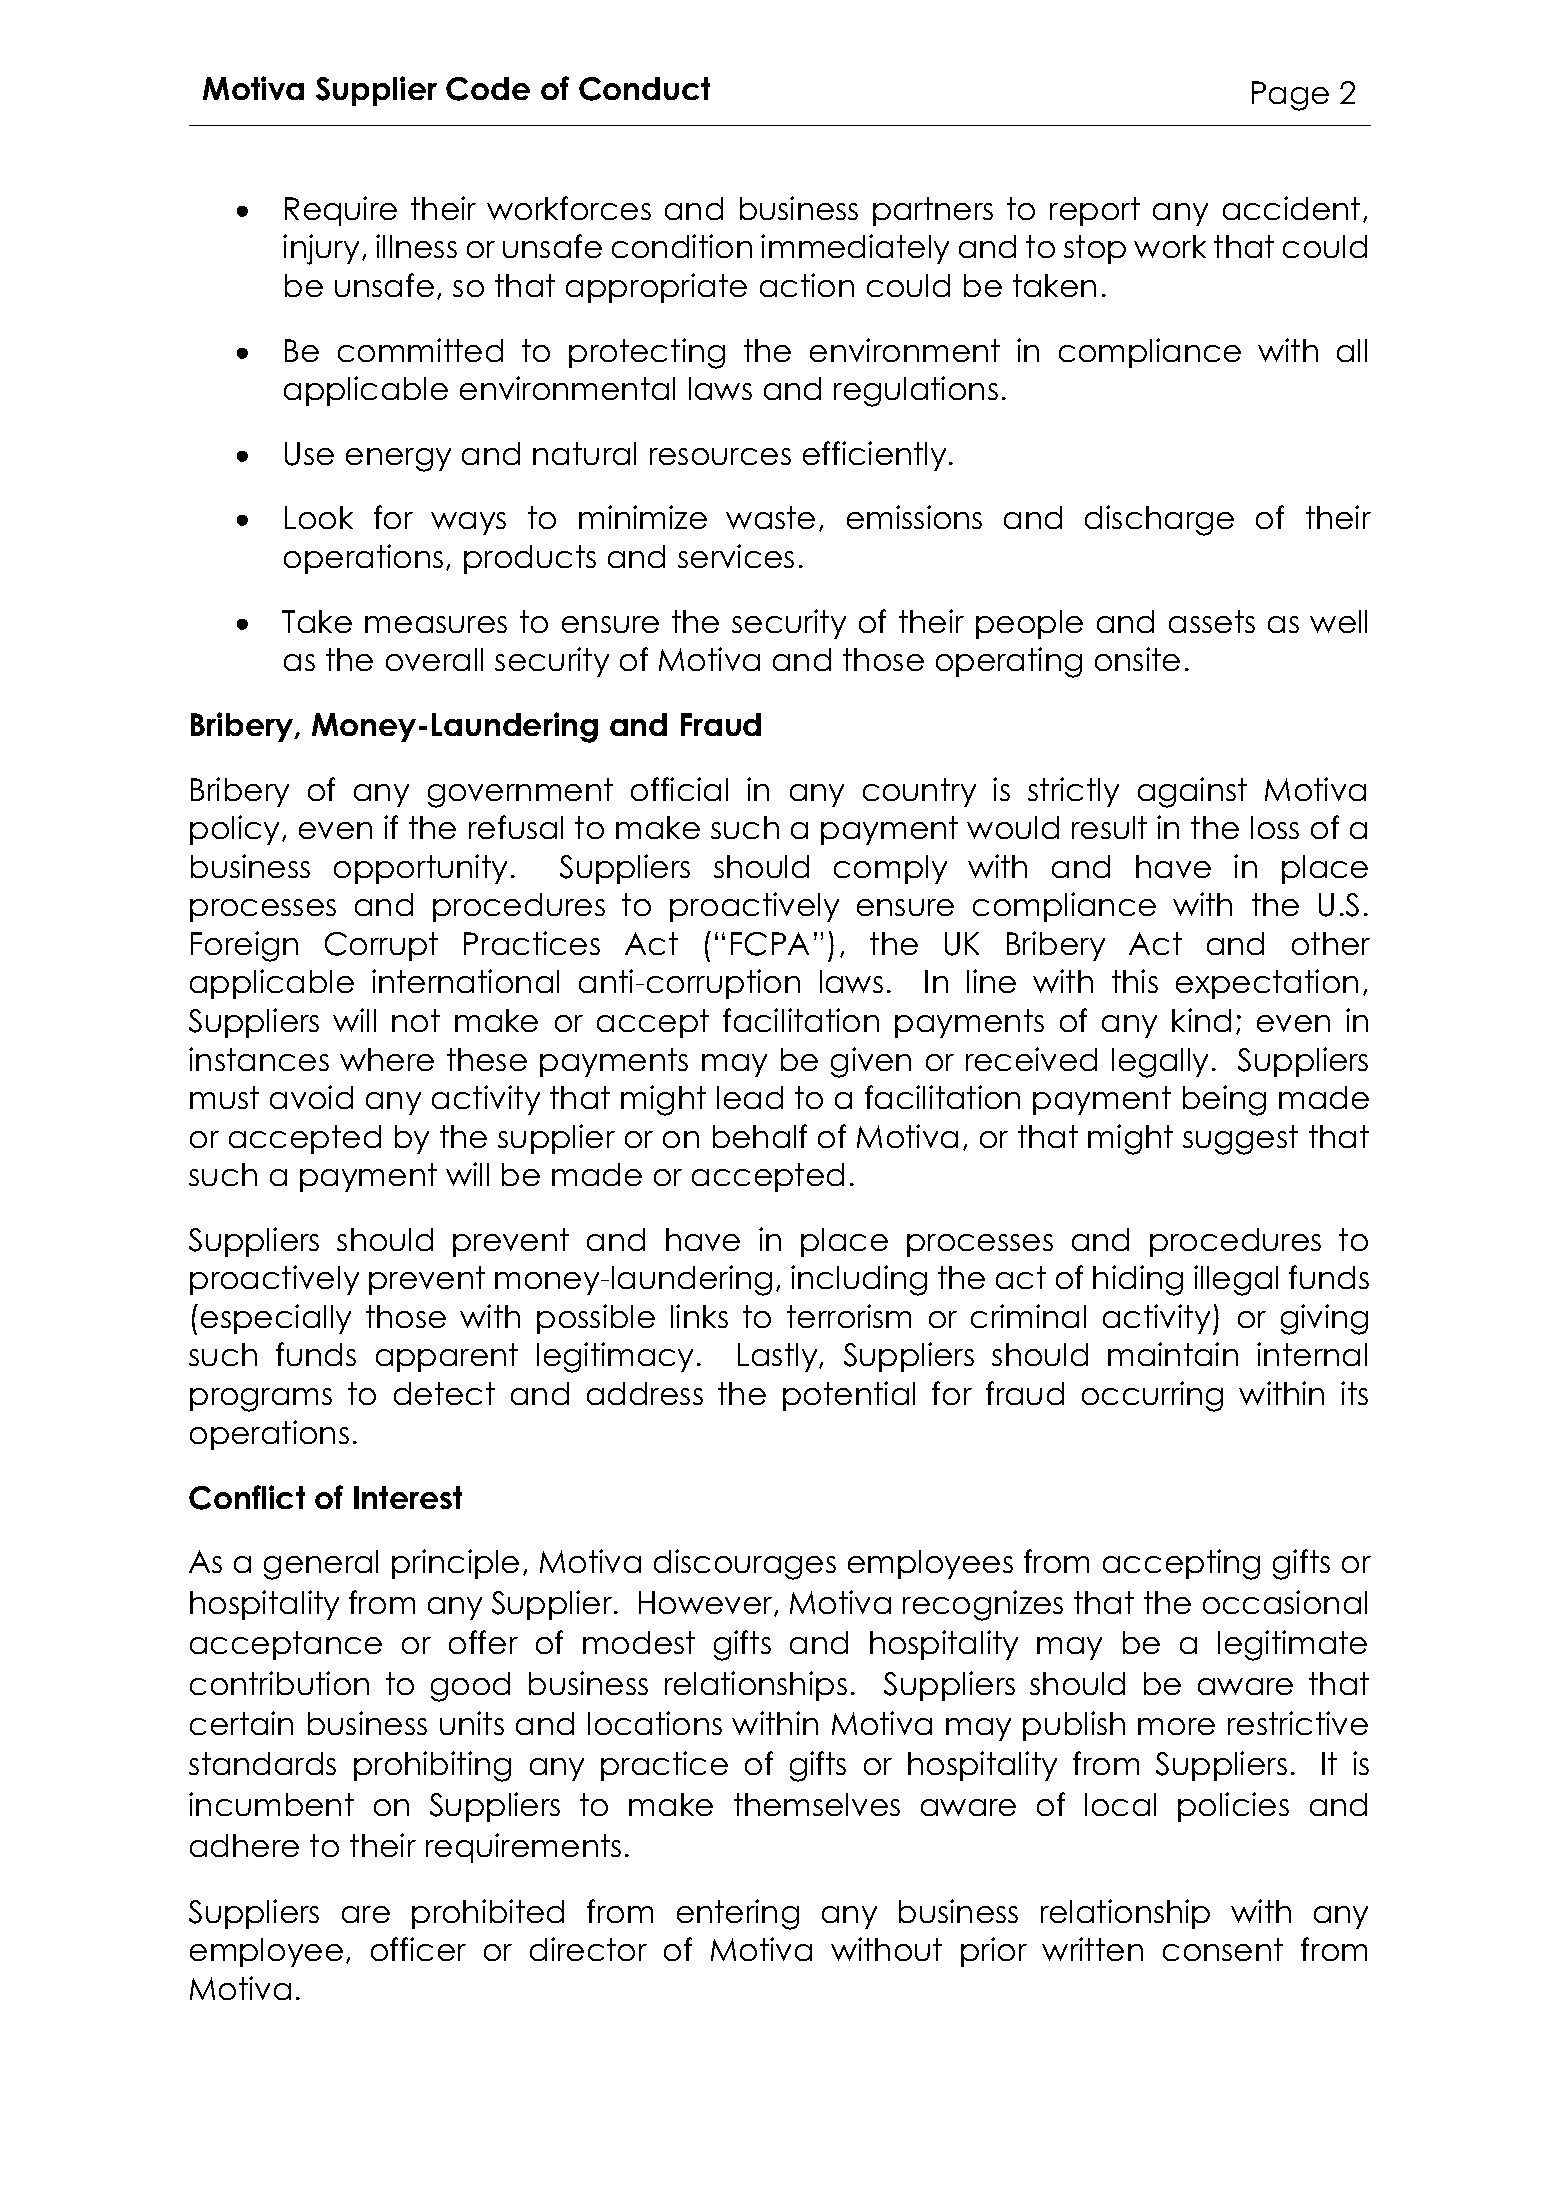 This document has width=1559, height=2205. Describe the element at coordinates (418, 1949) in the document. I see `officer` at that location.
